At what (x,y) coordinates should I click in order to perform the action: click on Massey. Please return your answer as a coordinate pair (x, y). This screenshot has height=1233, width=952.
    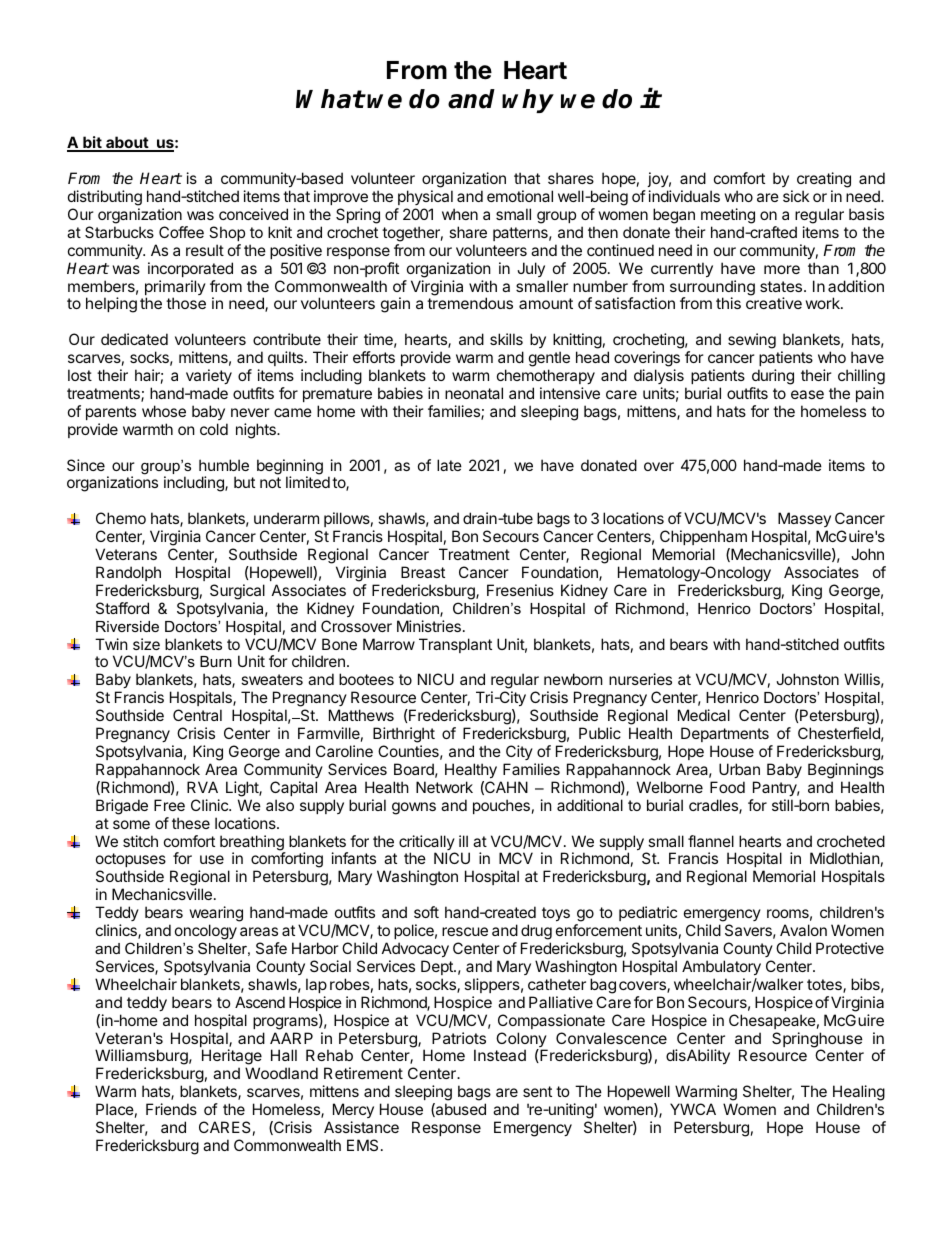
    Looking at the image, I should click on (804, 521).
